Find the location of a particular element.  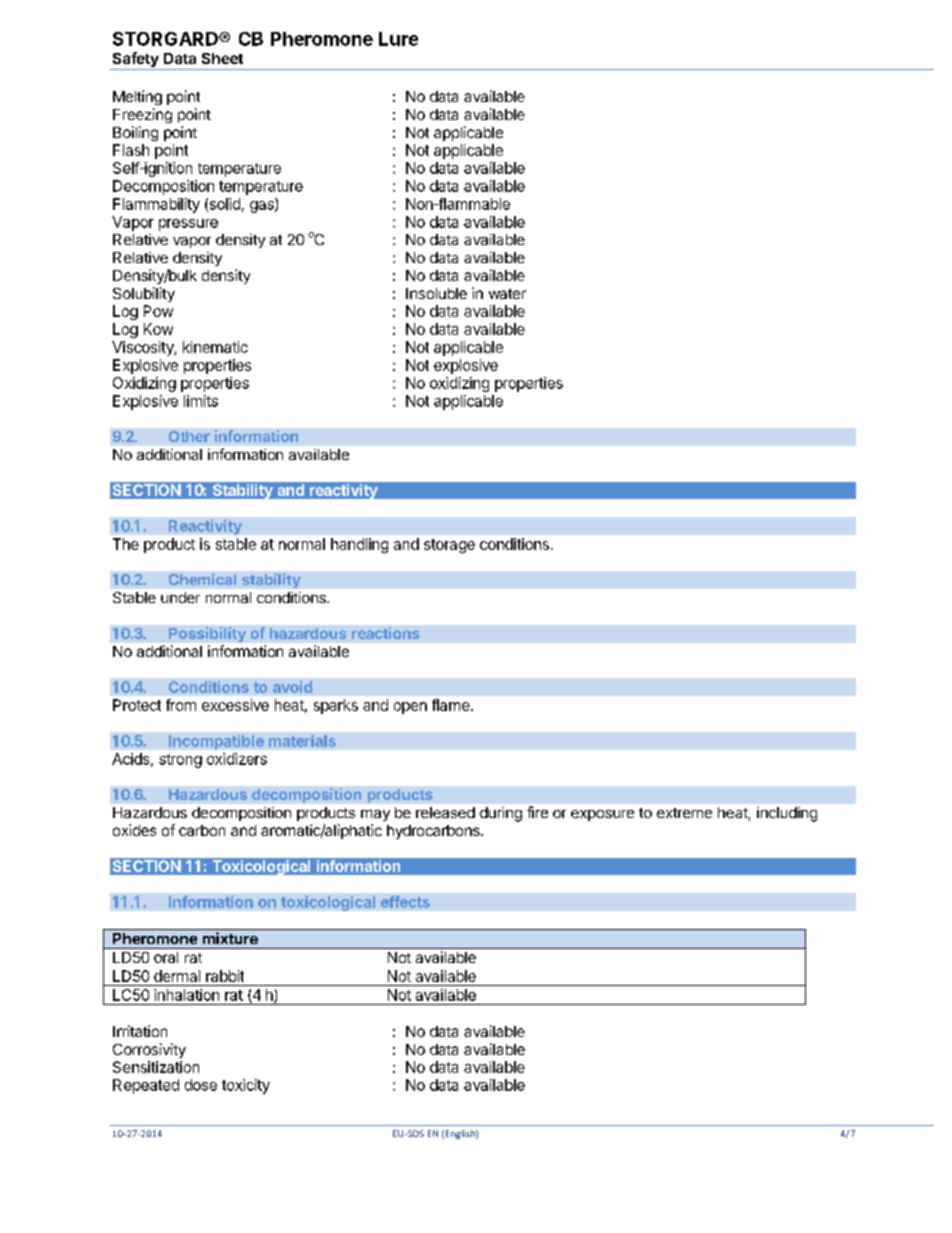

Lure is located at coordinates (398, 39).
